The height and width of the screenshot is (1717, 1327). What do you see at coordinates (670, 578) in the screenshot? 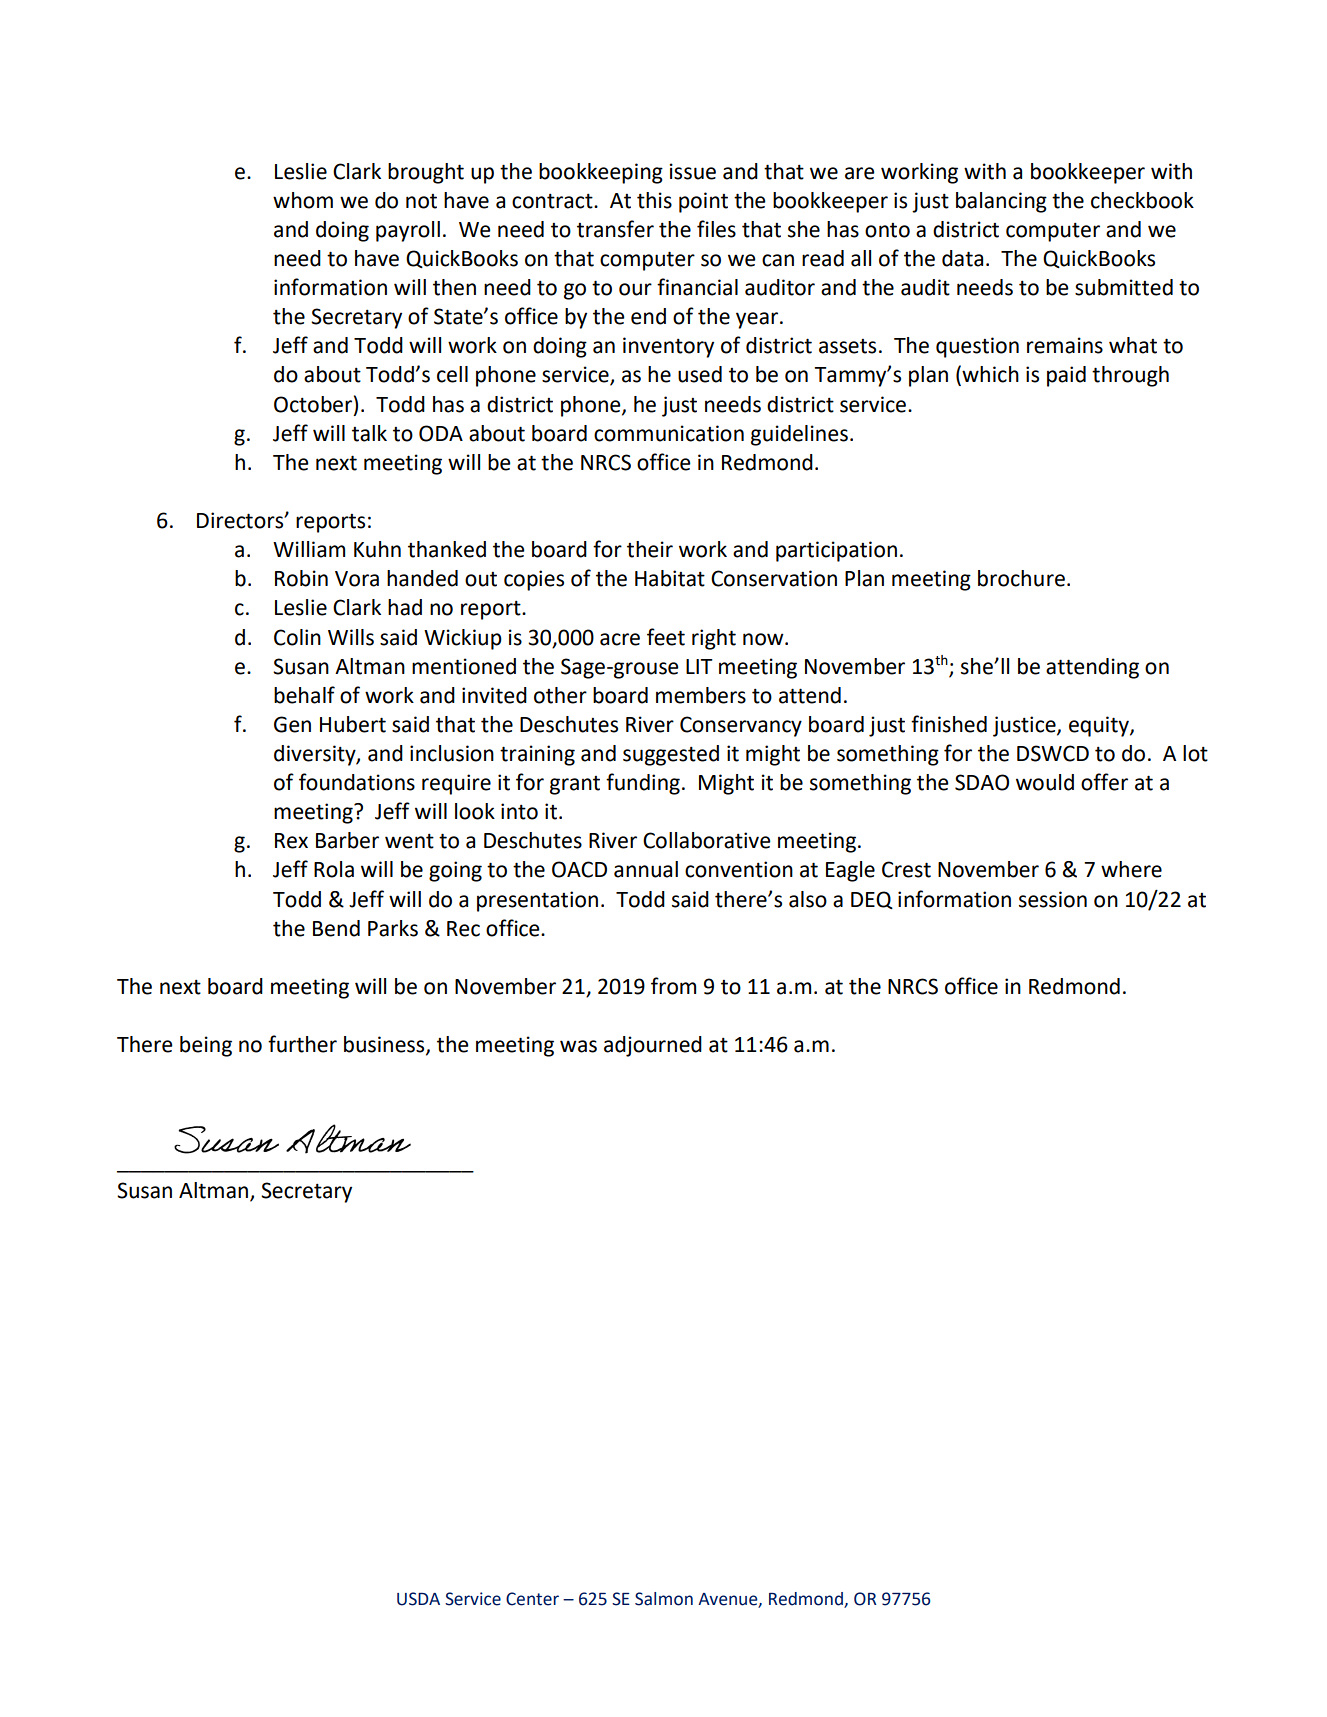
I see `Habitat` at bounding box center [670, 578].
